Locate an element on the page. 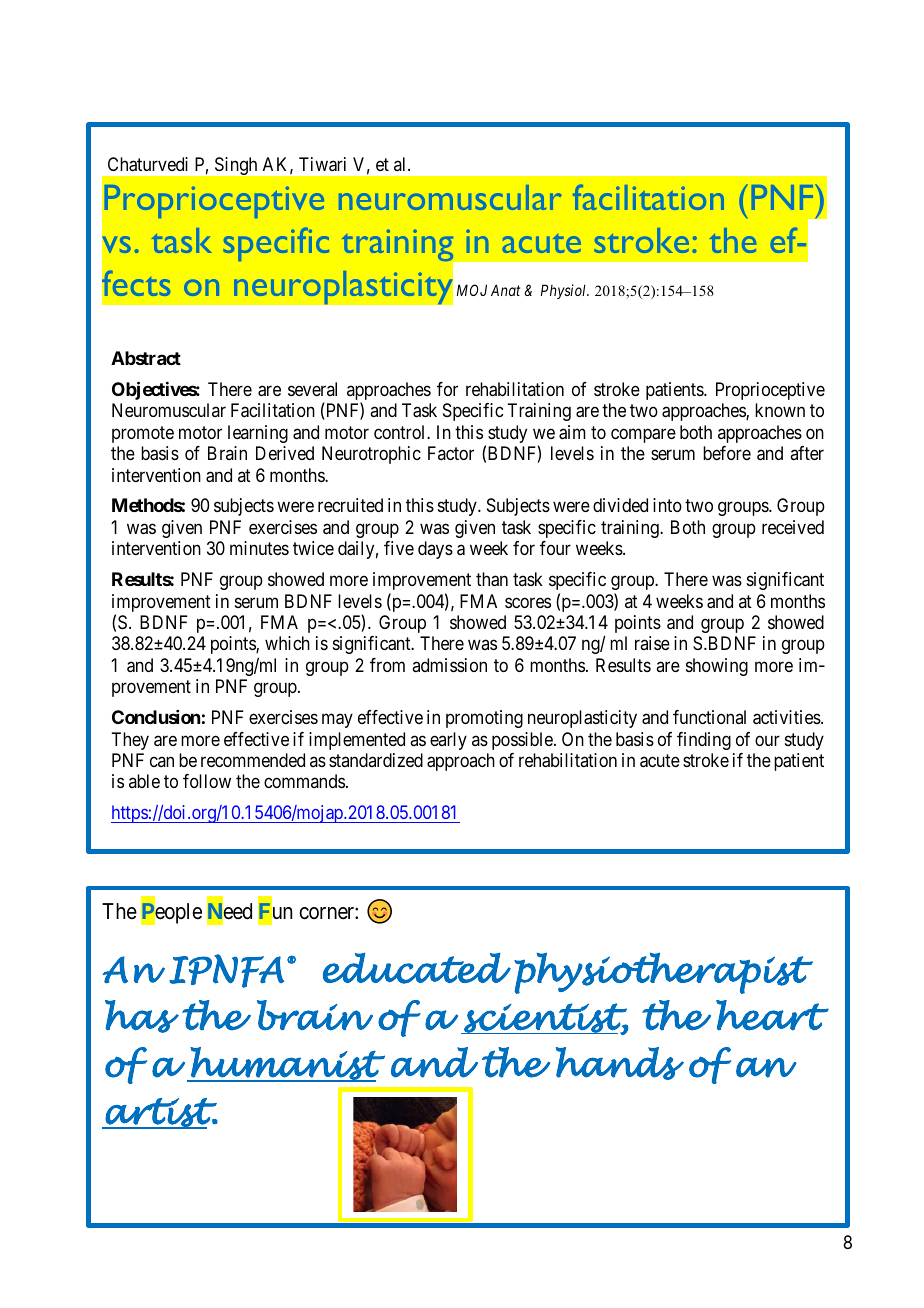 The height and width of the document is (1308, 924). admission is located at coordinates (449, 665).
